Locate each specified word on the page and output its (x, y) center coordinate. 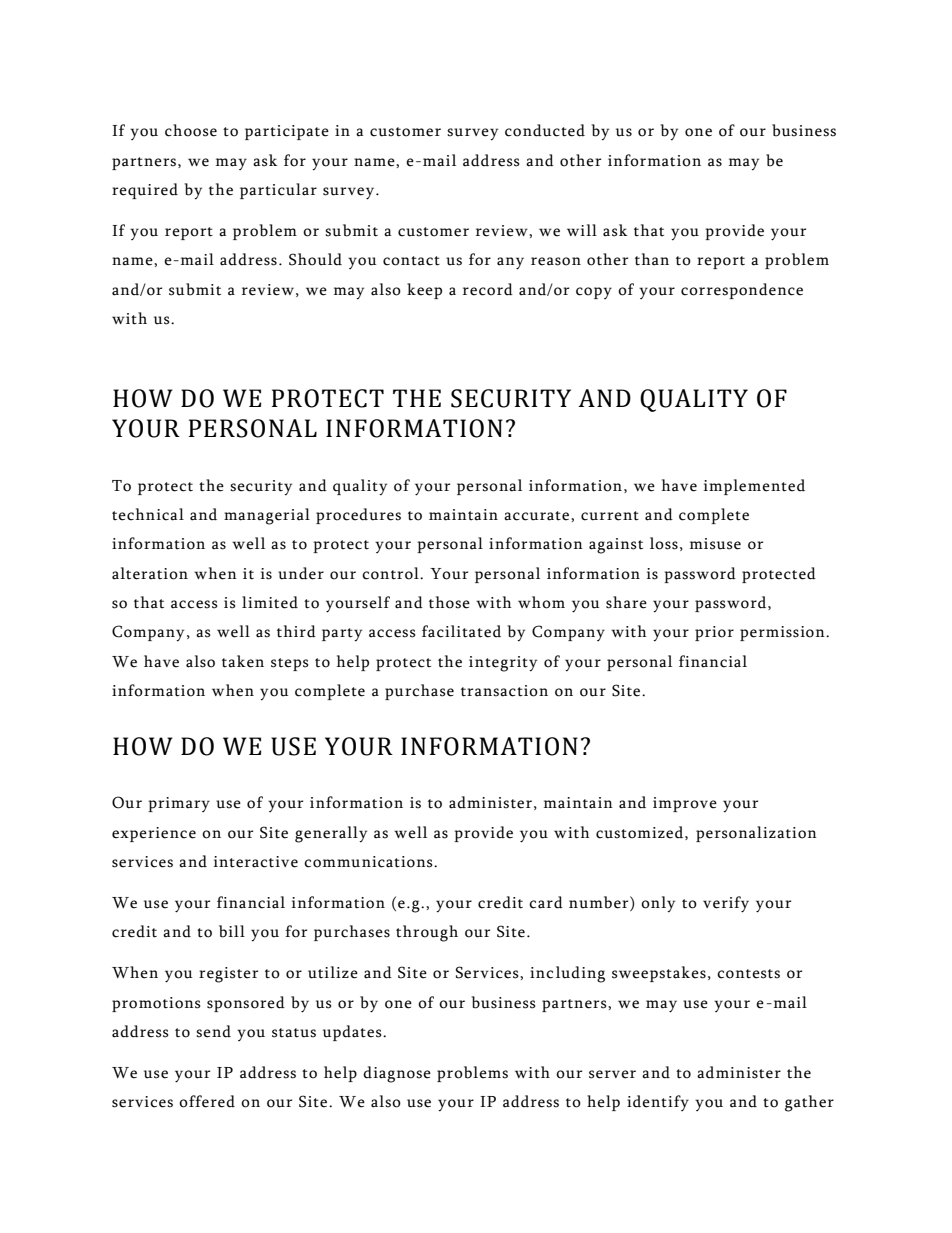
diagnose (397, 1074)
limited (270, 602)
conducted (545, 130)
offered (207, 1101)
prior (714, 633)
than (652, 259)
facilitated (461, 631)
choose (191, 130)
